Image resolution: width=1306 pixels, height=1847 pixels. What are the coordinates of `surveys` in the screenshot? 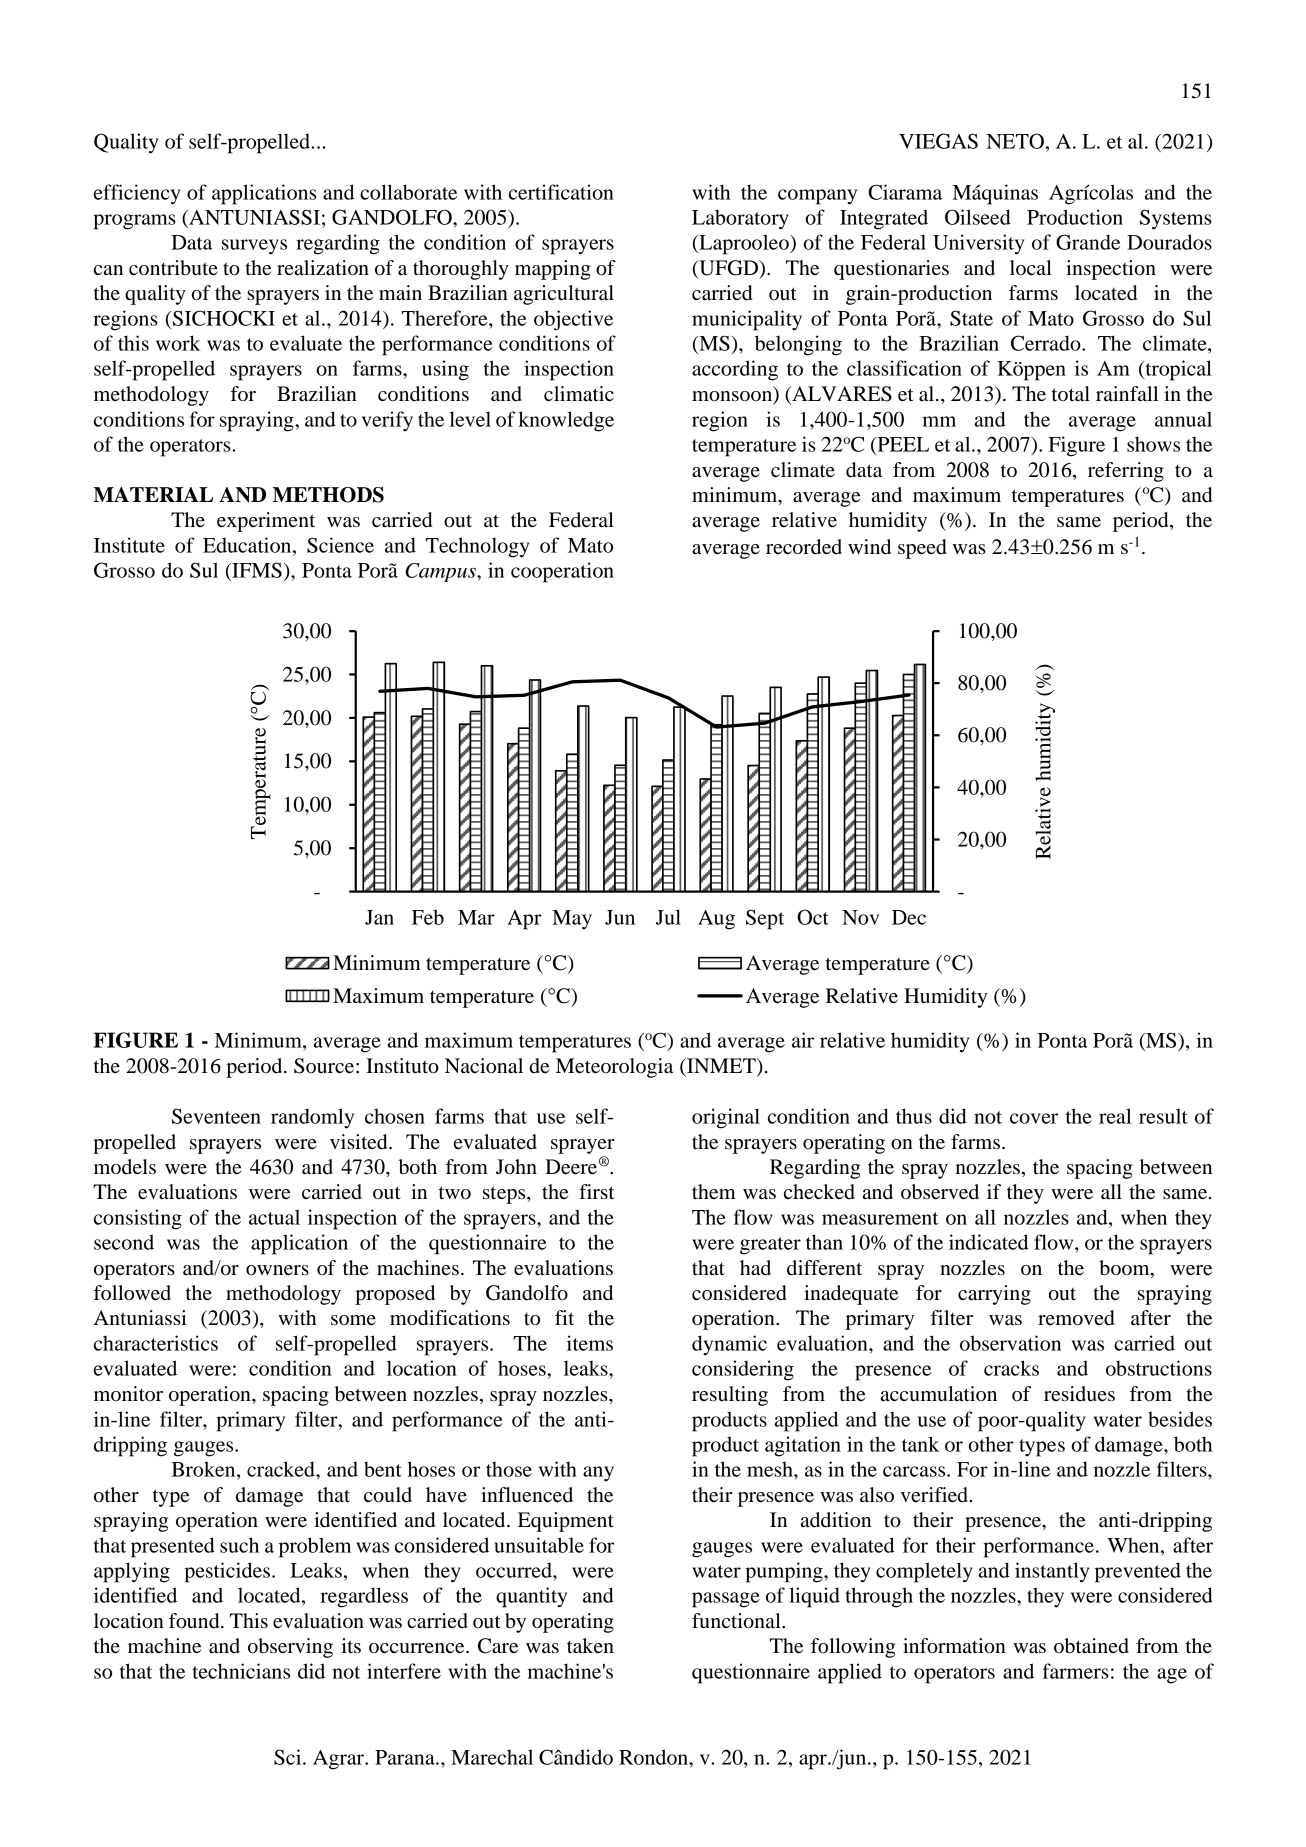 It's located at (254, 247).
